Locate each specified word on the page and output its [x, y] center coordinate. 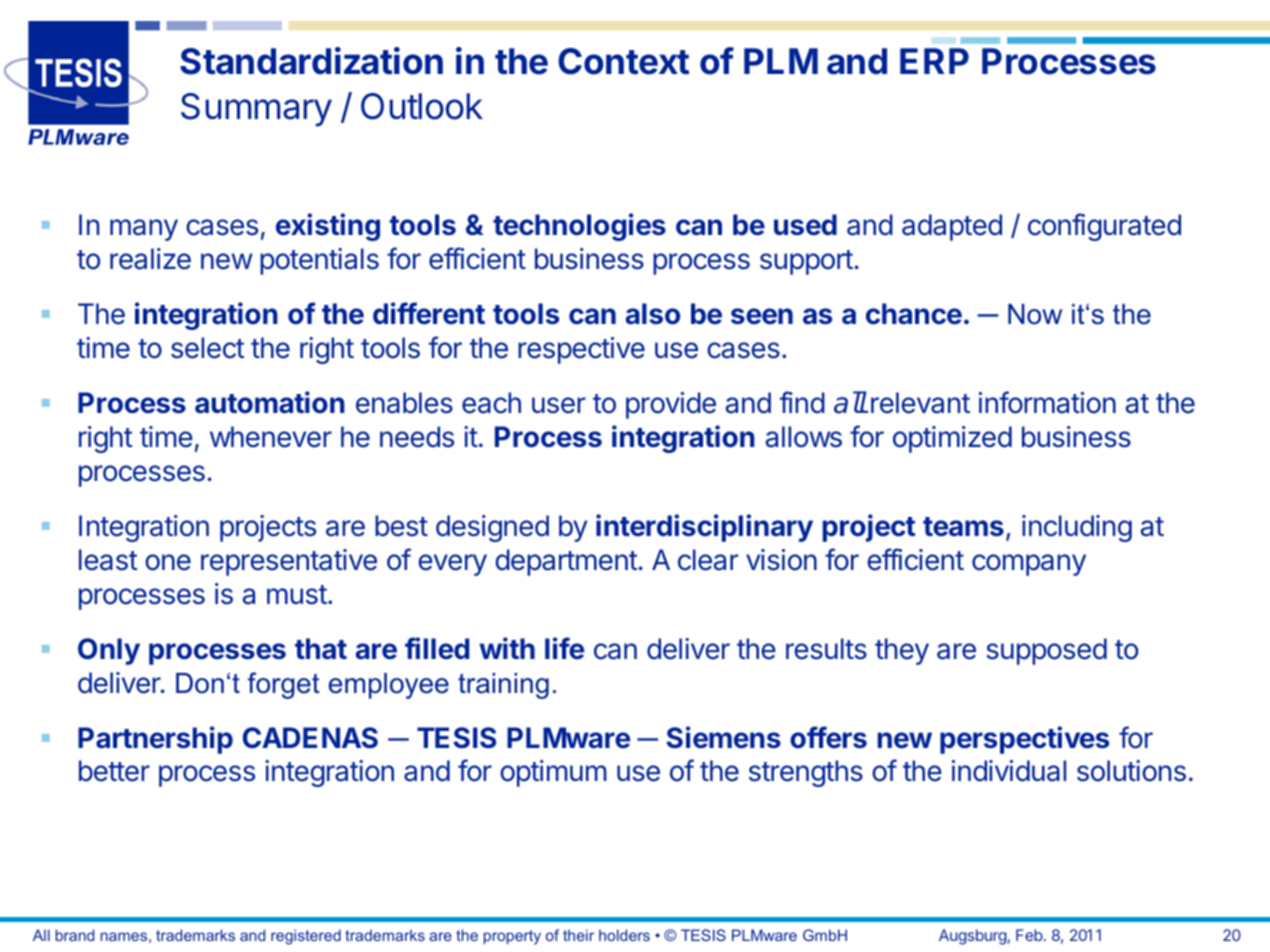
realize [150, 259]
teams [963, 527]
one [168, 562]
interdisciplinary [704, 528]
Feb [1029, 935]
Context [623, 61]
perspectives [1024, 740]
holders [624, 935]
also [652, 314]
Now [1035, 314]
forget [284, 685]
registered [306, 937]
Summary [256, 110]
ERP [934, 61]
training [503, 686]
